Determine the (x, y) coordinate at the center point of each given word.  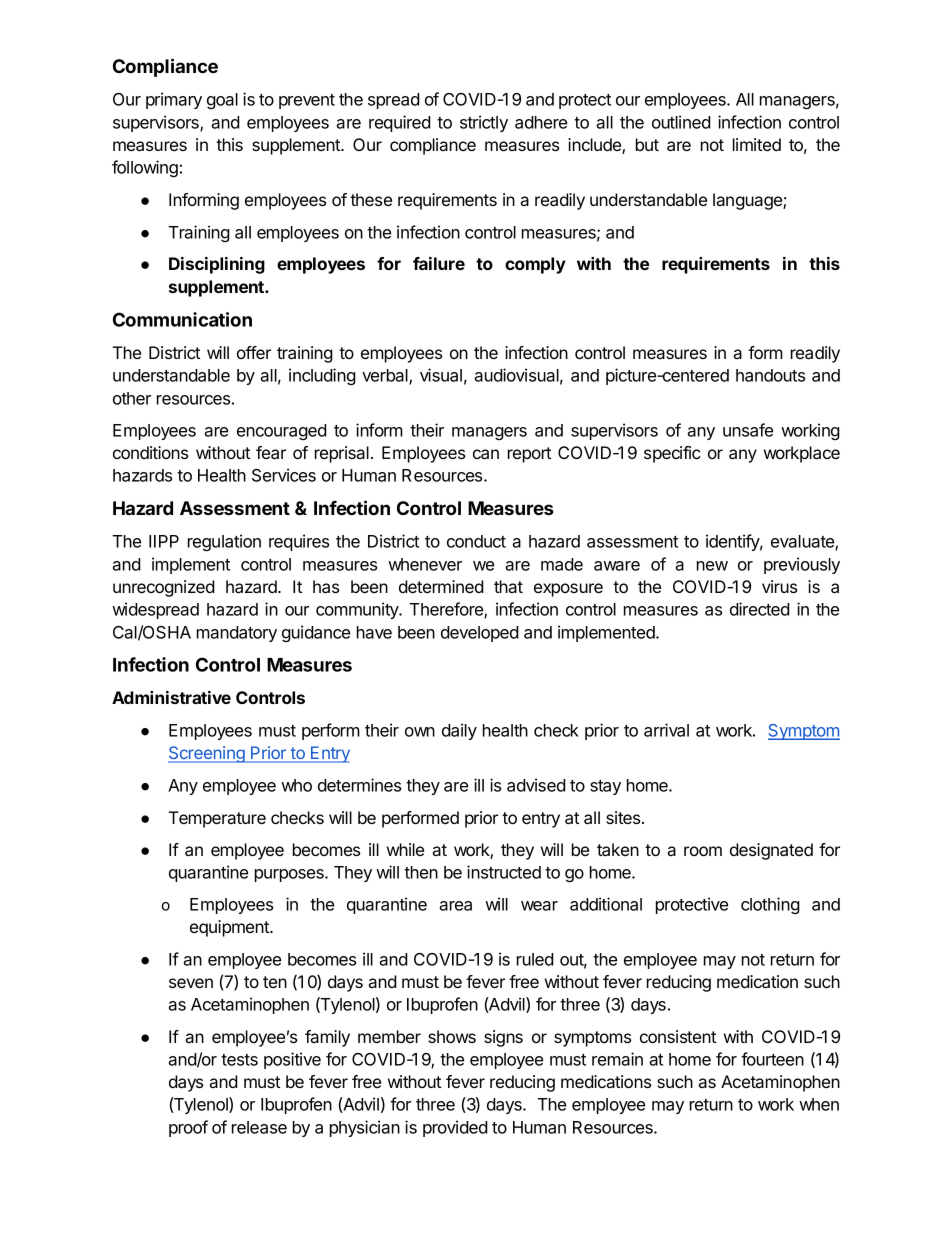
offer (254, 352)
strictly (484, 123)
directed (760, 609)
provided (455, 1128)
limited (757, 144)
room (703, 851)
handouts (770, 375)
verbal (386, 377)
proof (188, 1128)
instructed (504, 872)
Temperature (217, 819)
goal (222, 101)
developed (480, 634)
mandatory (237, 634)
